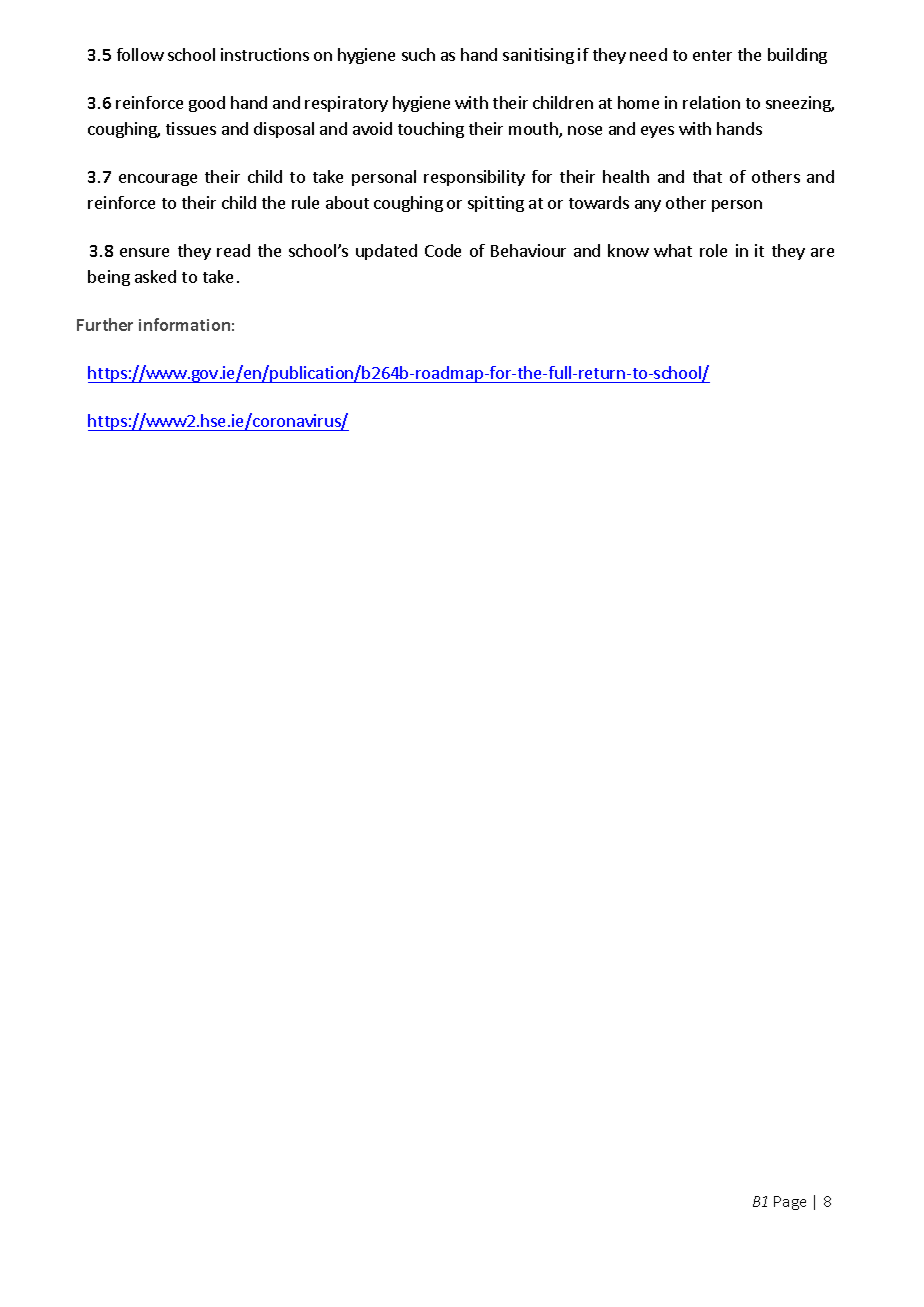 This screenshot has height=1307, width=924. I want to click on asked, so click(155, 276).
